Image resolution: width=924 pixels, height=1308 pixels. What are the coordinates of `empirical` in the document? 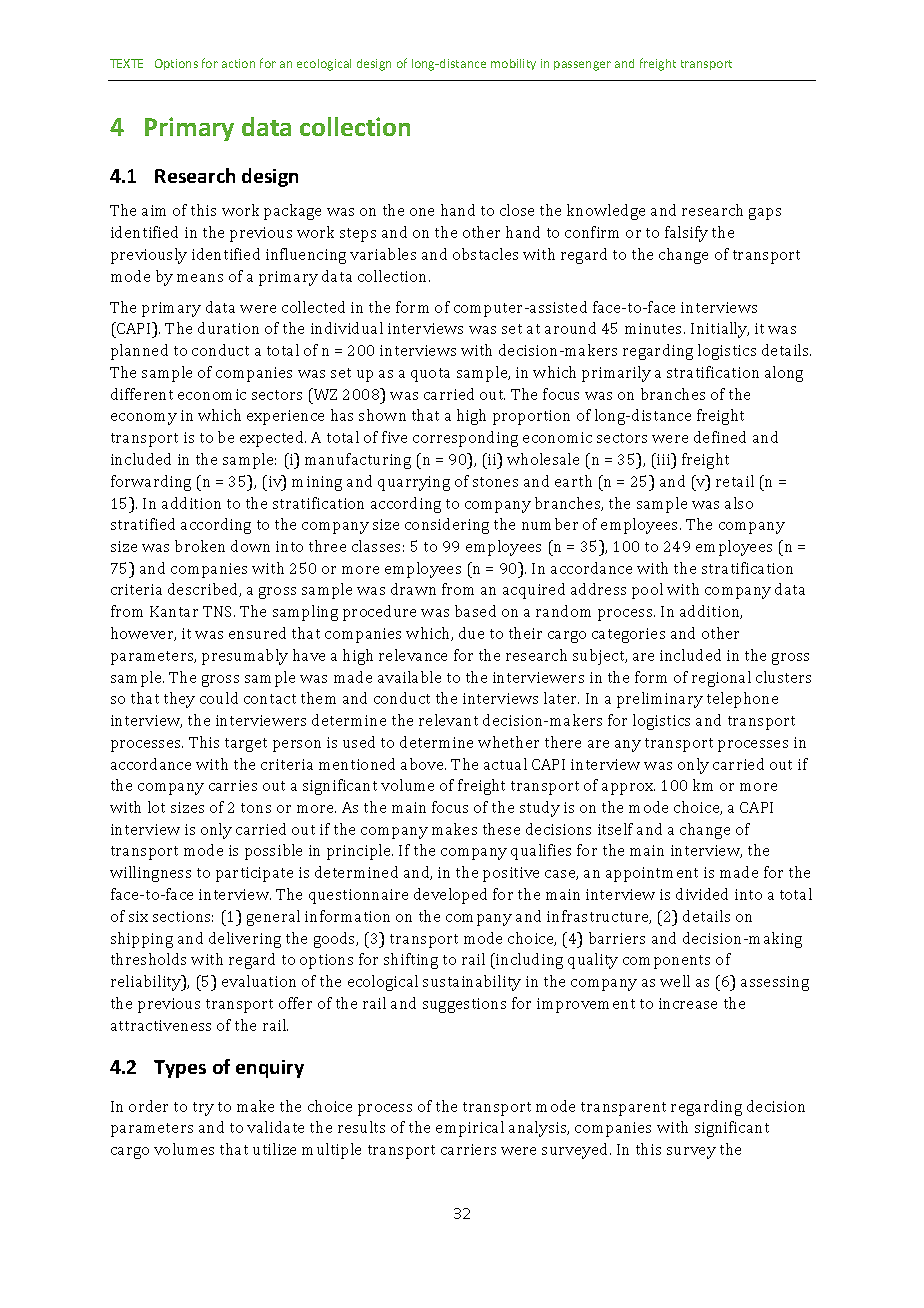 It's located at (470, 1129).
